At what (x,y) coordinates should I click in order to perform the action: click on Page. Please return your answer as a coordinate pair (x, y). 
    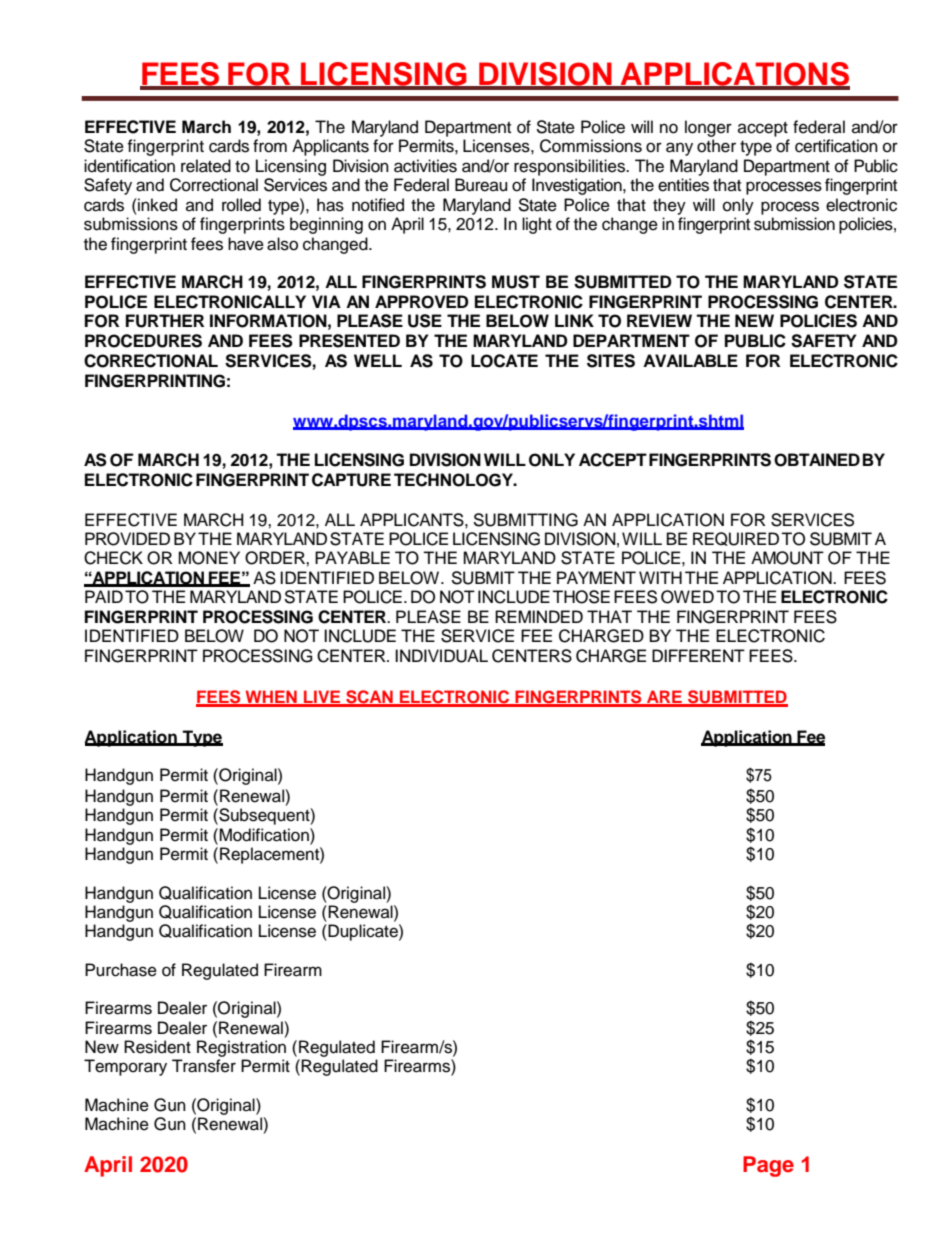
    Looking at the image, I should click on (768, 1166).
